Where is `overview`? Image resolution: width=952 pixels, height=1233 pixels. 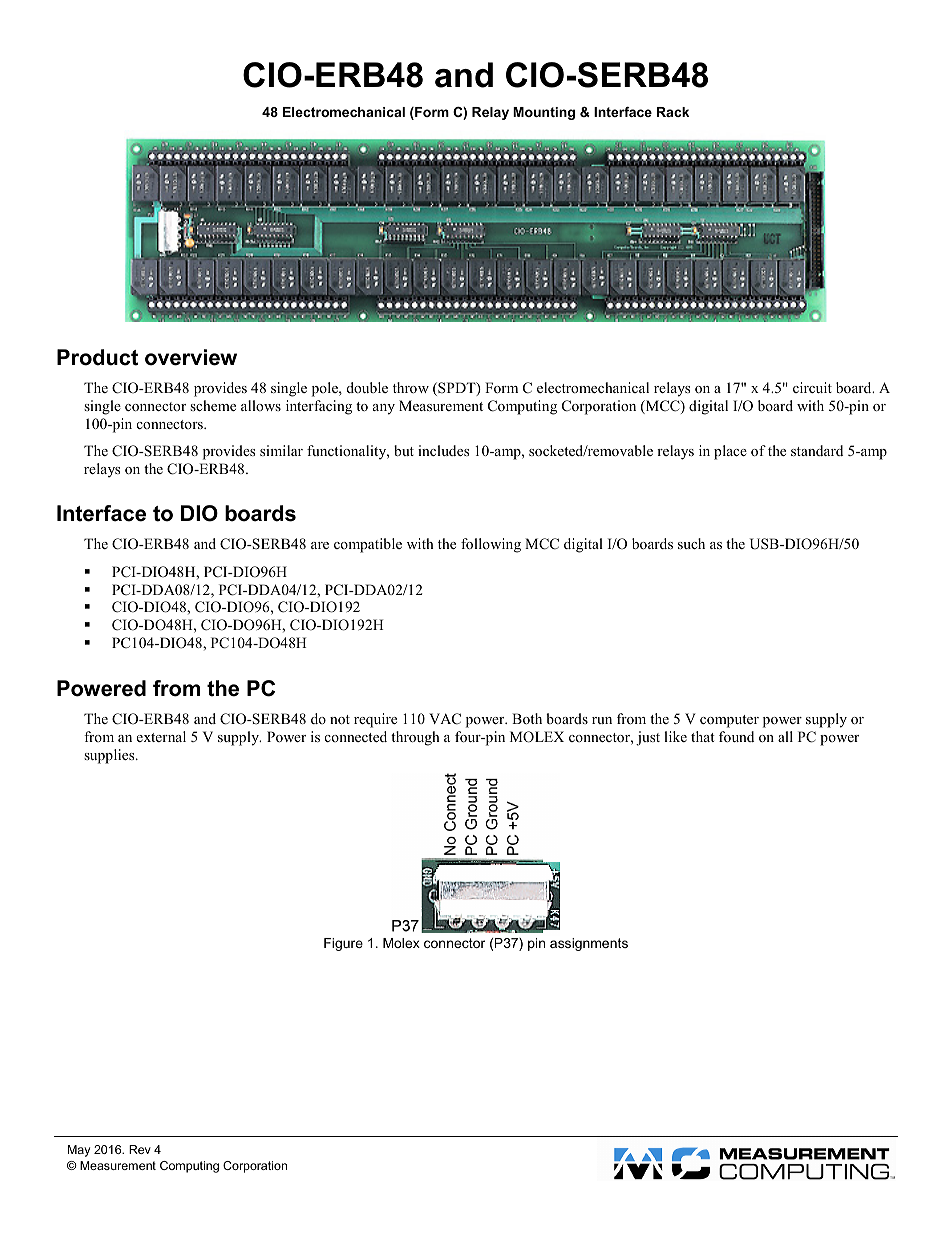
overview is located at coordinates (191, 357).
